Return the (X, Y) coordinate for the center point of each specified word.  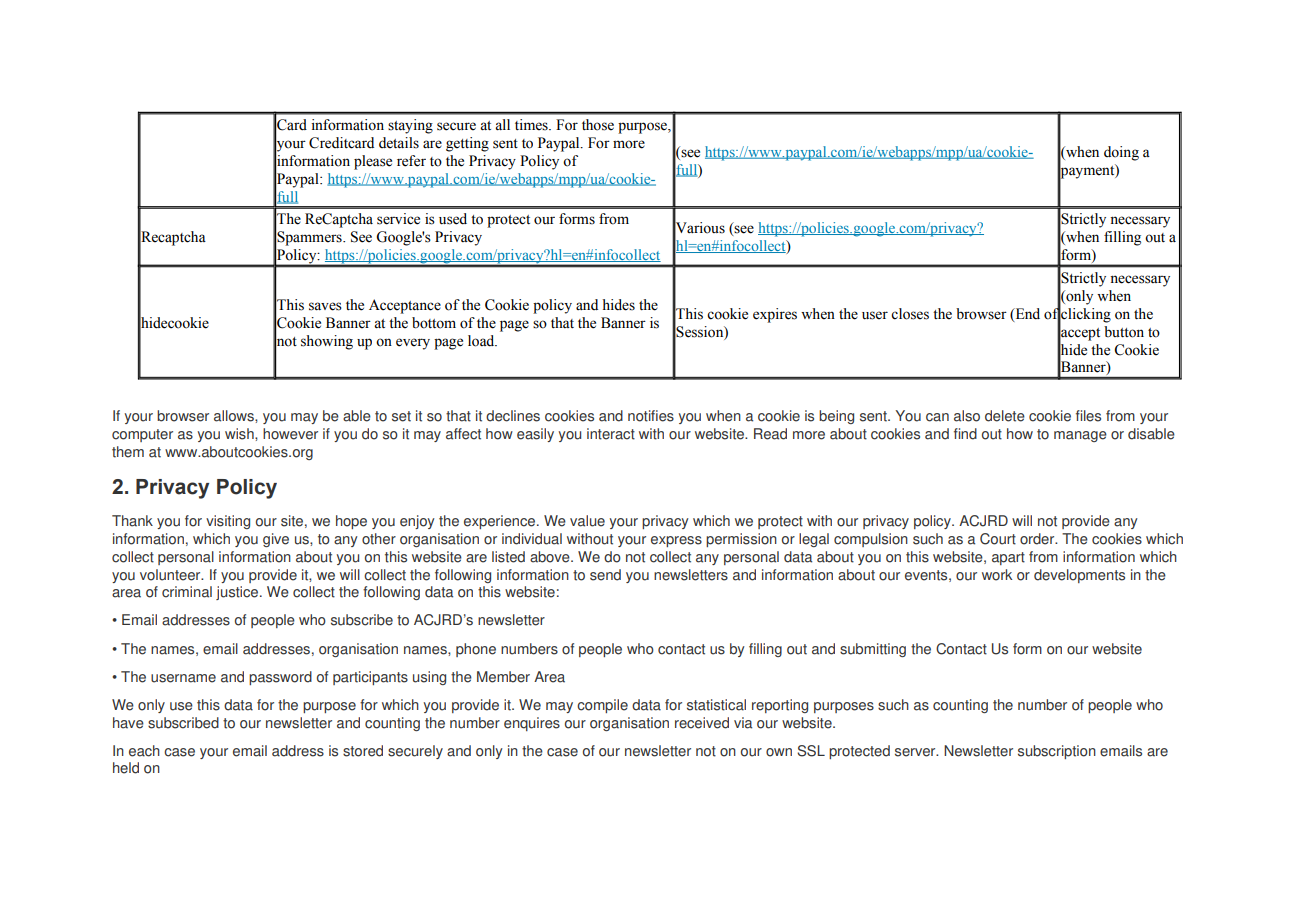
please (373, 162)
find (965, 434)
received (702, 723)
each (144, 751)
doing (1121, 153)
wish (240, 434)
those (598, 125)
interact (611, 434)
